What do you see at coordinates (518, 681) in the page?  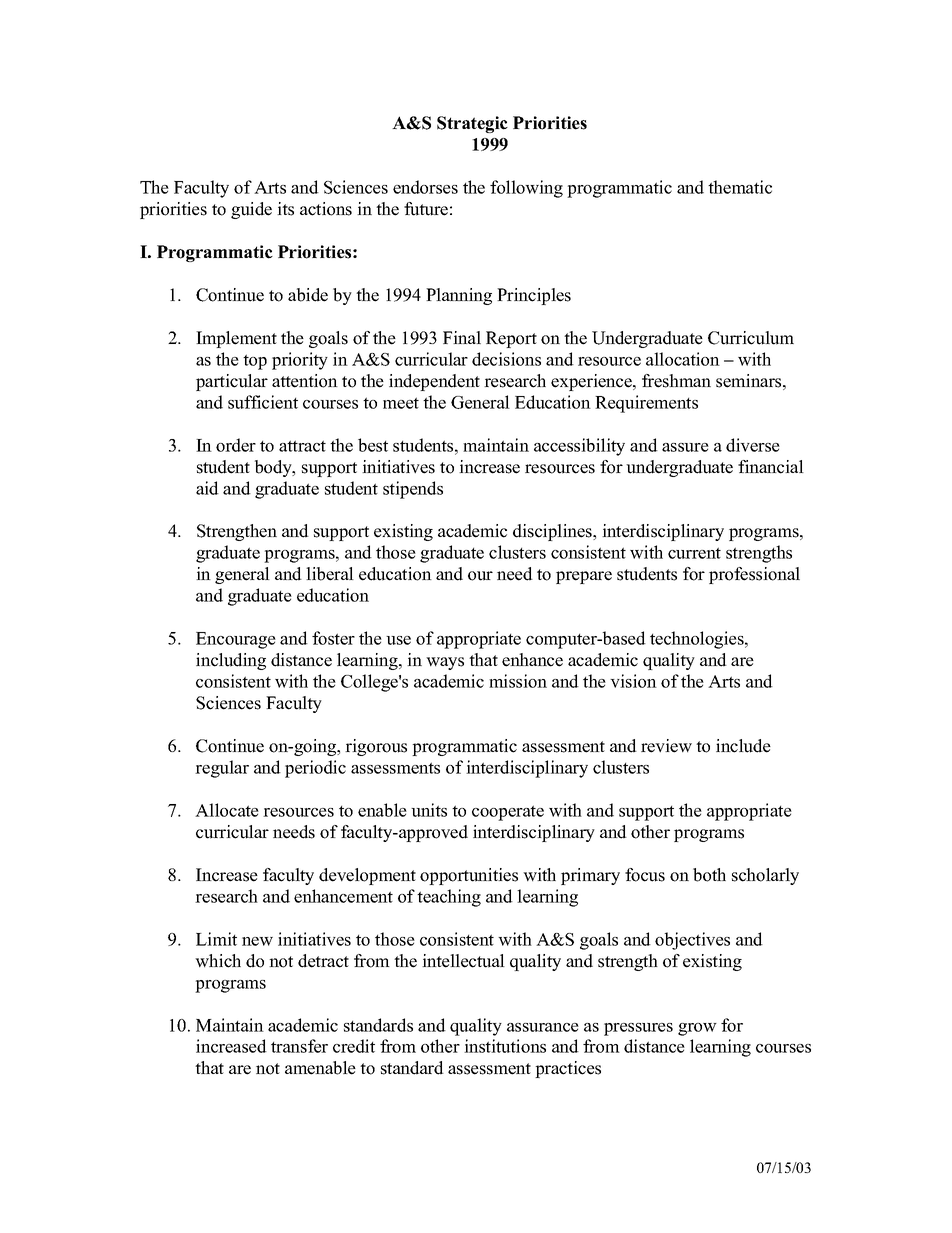 I see `mission` at bounding box center [518, 681].
